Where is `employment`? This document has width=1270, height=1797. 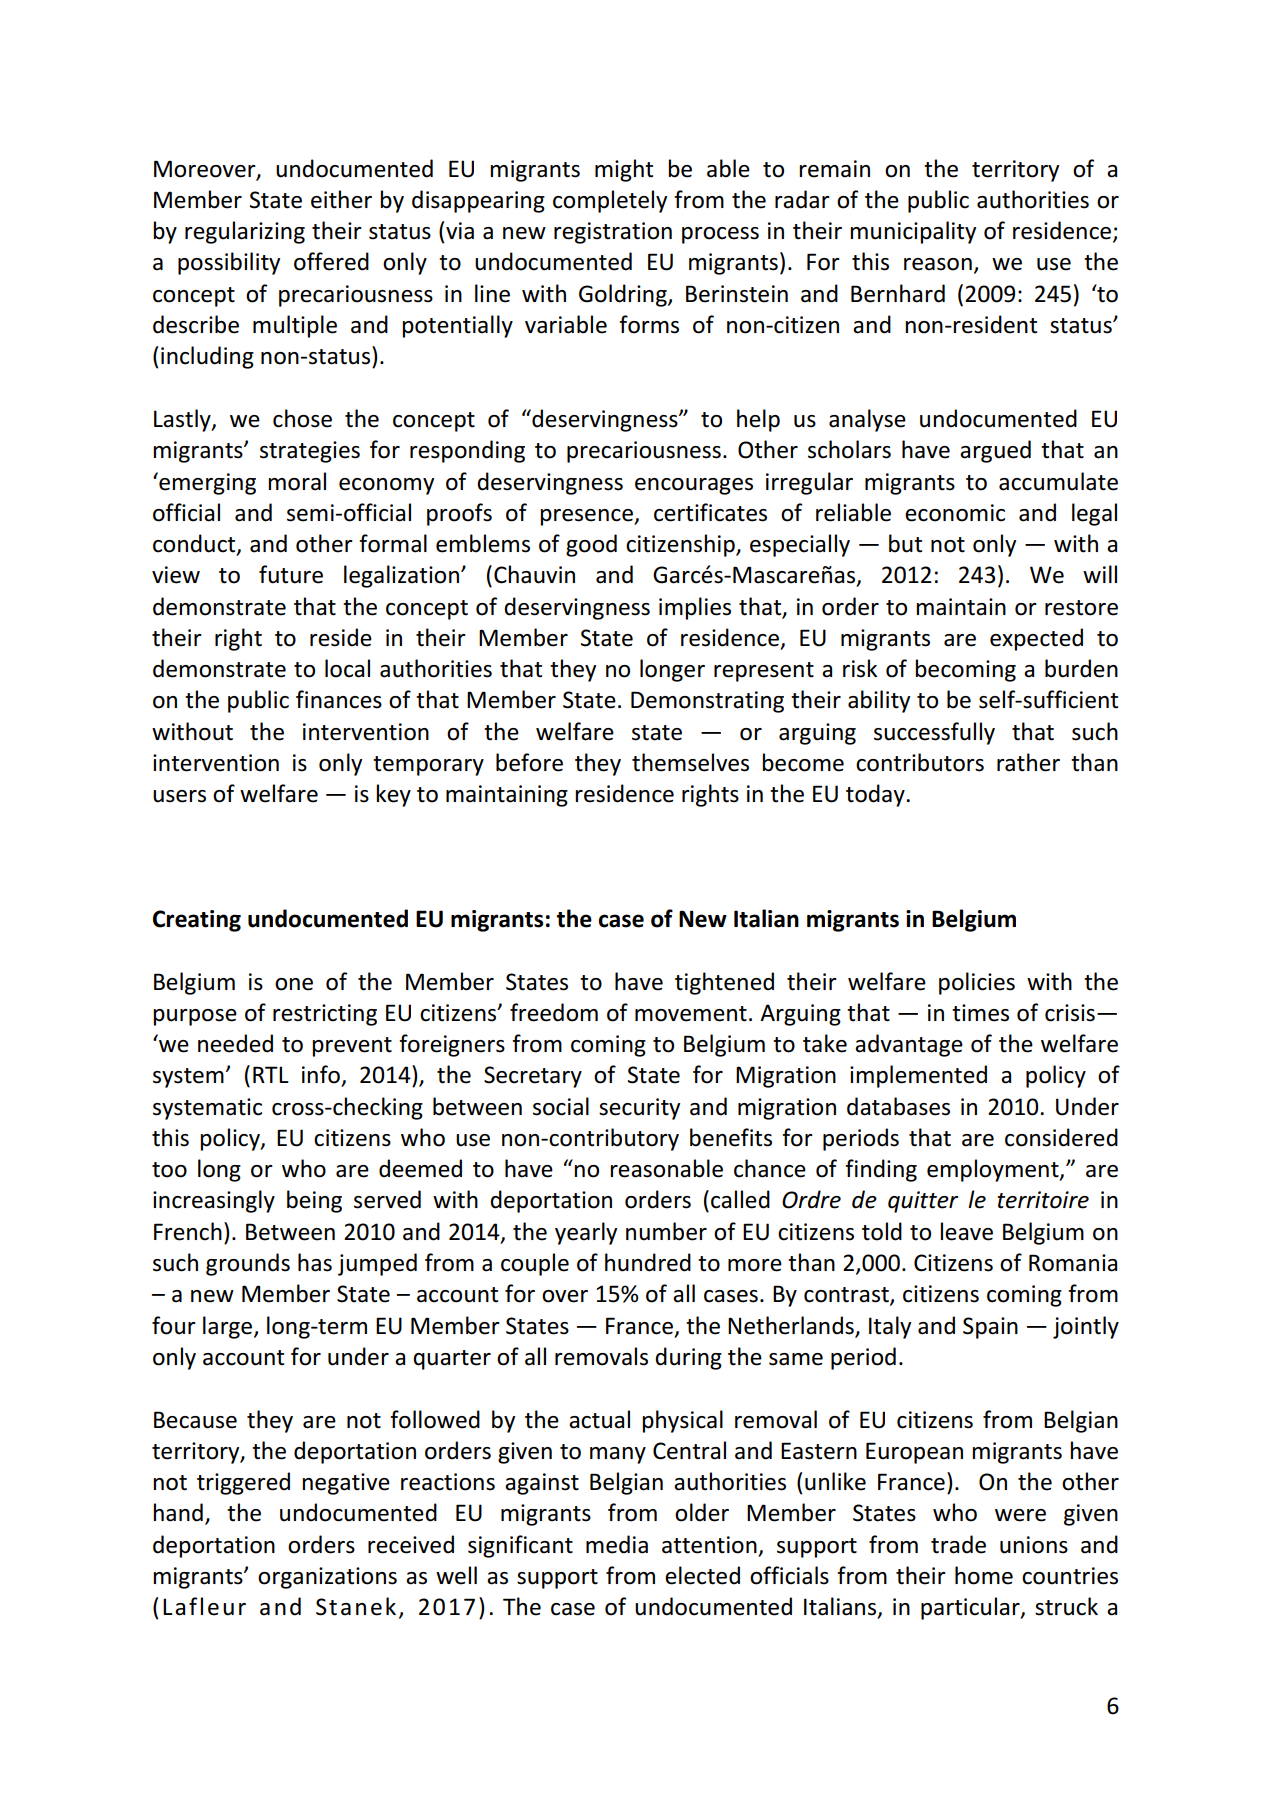 employment is located at coordinates (994, 1170).
